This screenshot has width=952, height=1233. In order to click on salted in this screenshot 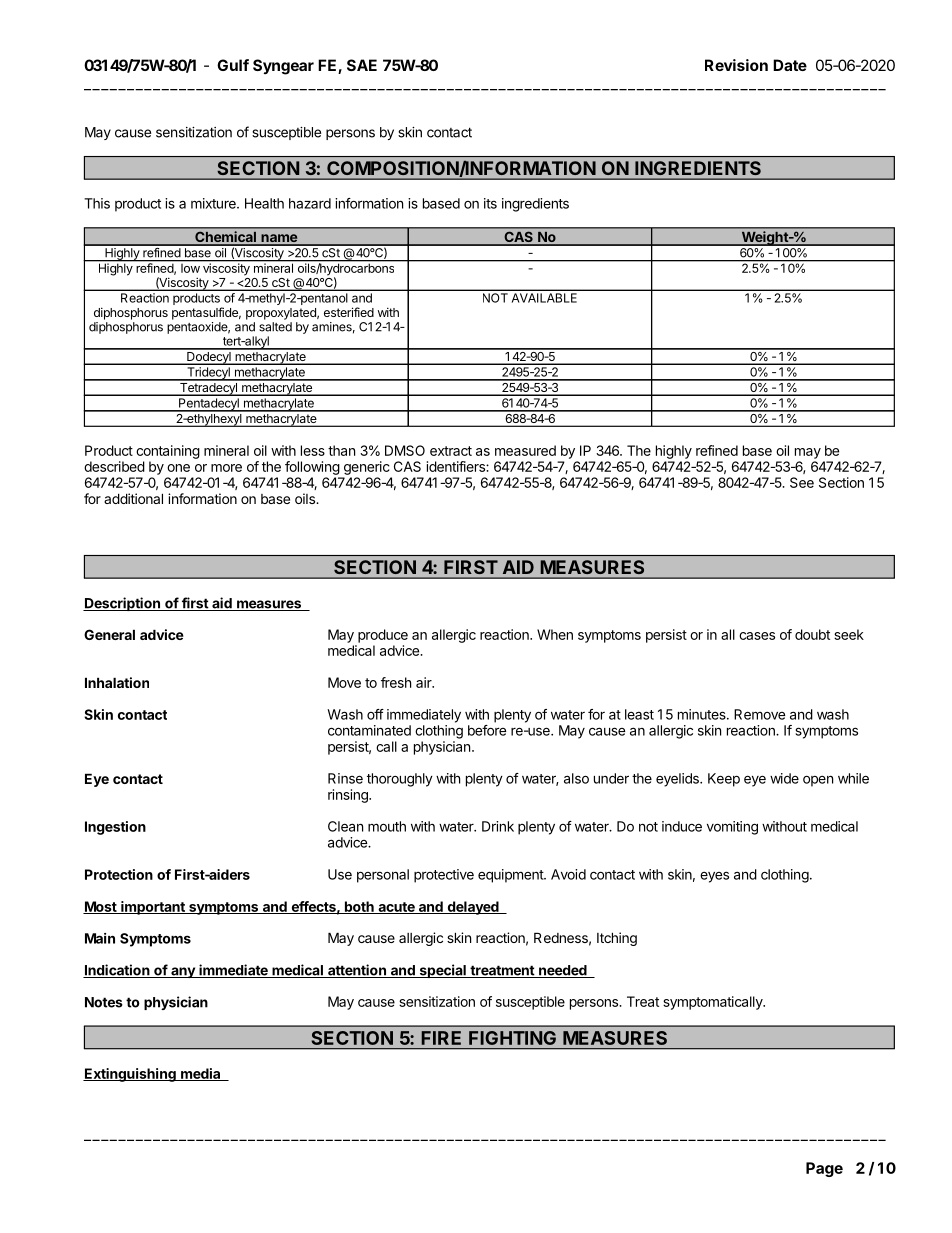, I will do `click(275, 327)`.
